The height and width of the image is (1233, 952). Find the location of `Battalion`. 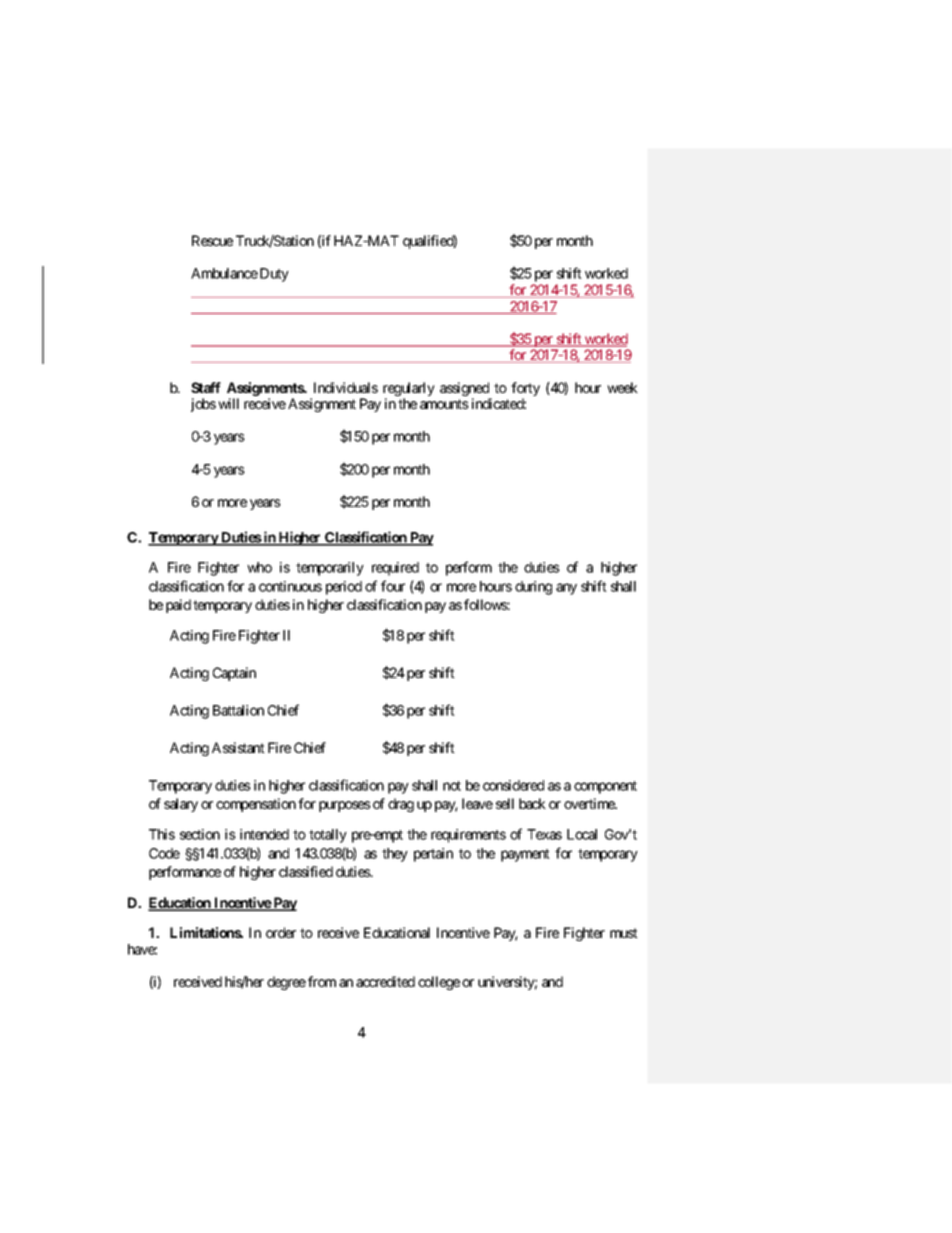

Battalion is located at coordinates (238, 710).
